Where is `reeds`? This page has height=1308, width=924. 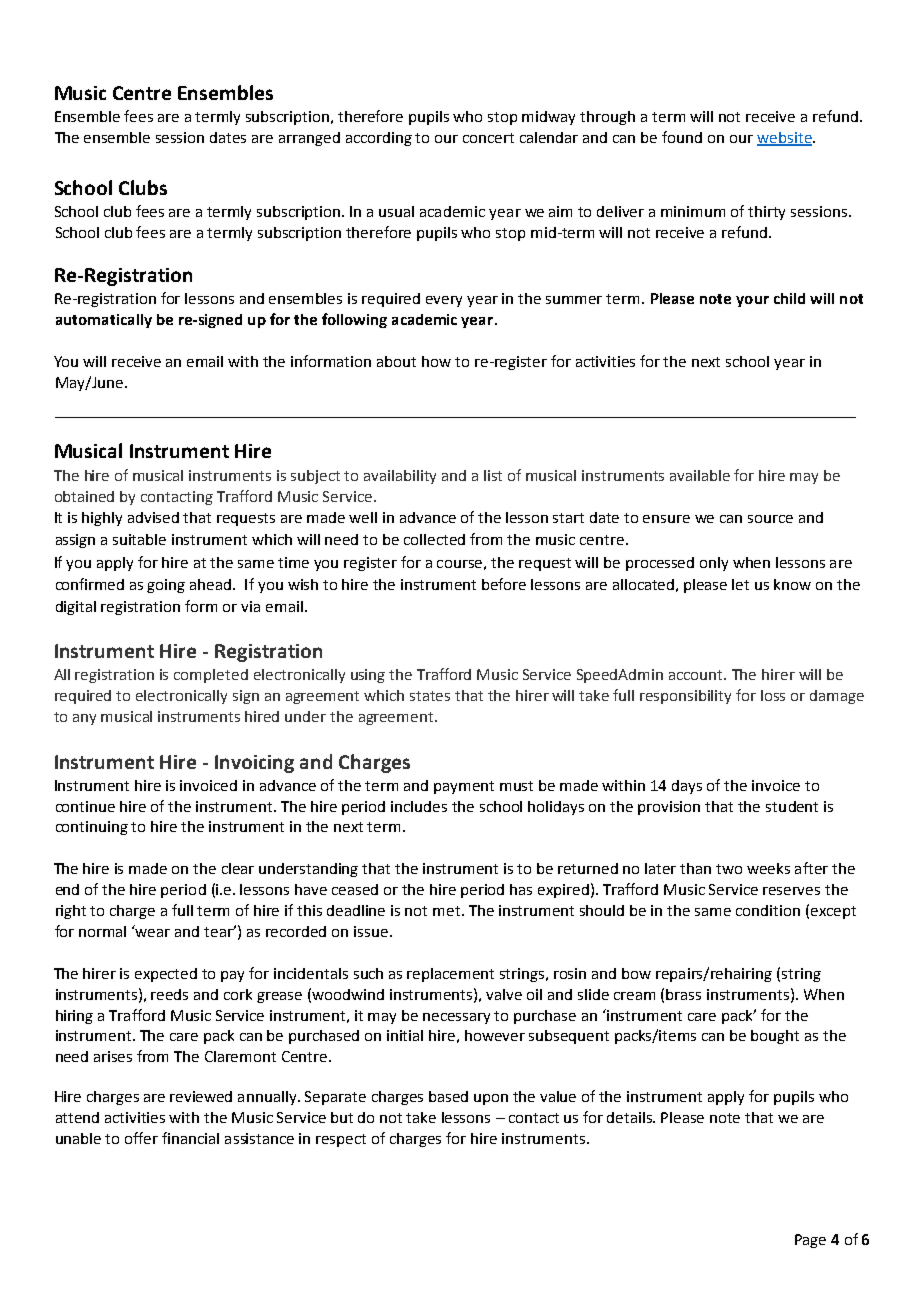
reeds is located at coordinates (169, 994).
